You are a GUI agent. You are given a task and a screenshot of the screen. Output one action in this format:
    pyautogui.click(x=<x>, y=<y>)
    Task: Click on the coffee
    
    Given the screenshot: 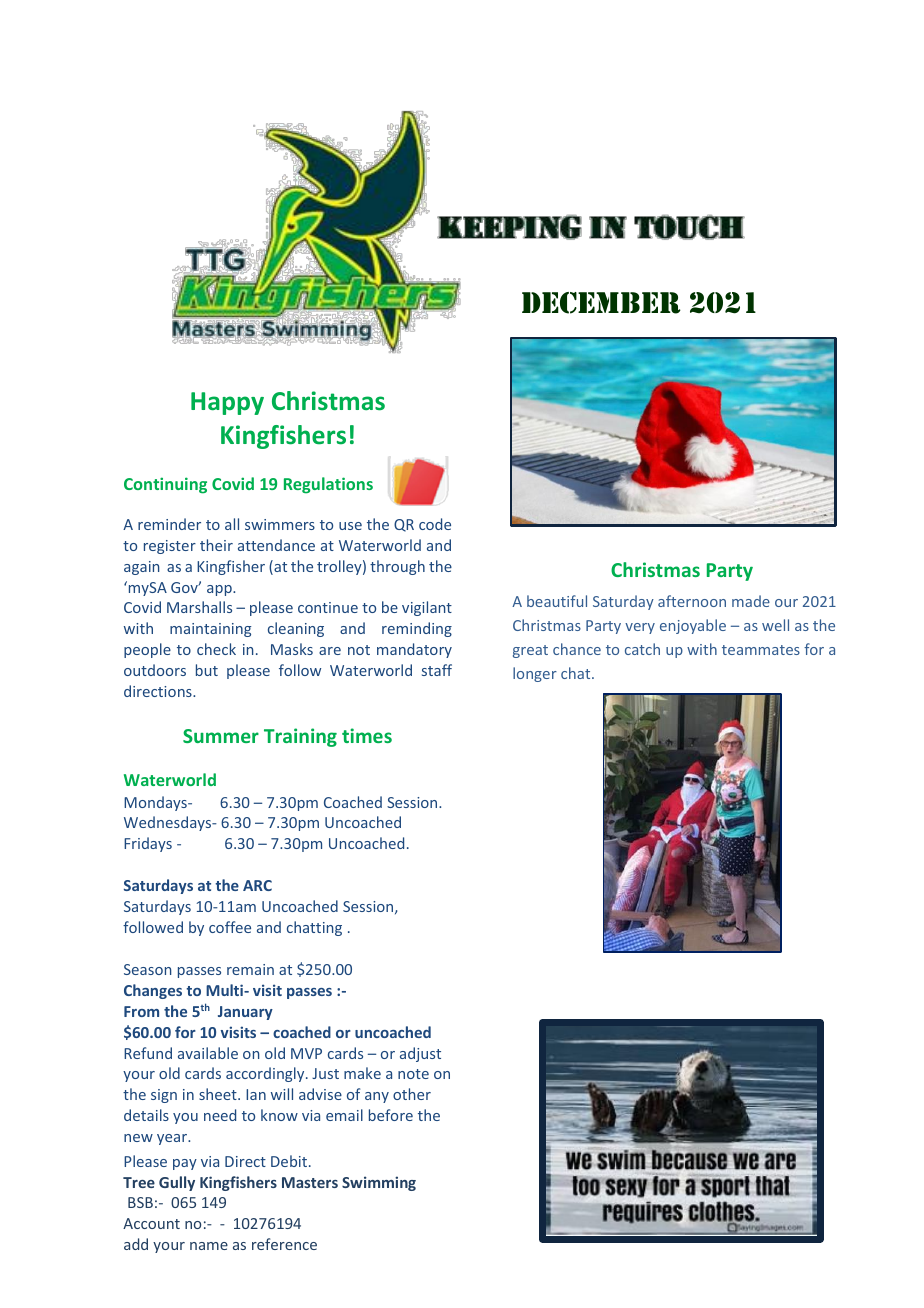 What is the action you would take?
    pyautogui.click(x=230, y=927)
